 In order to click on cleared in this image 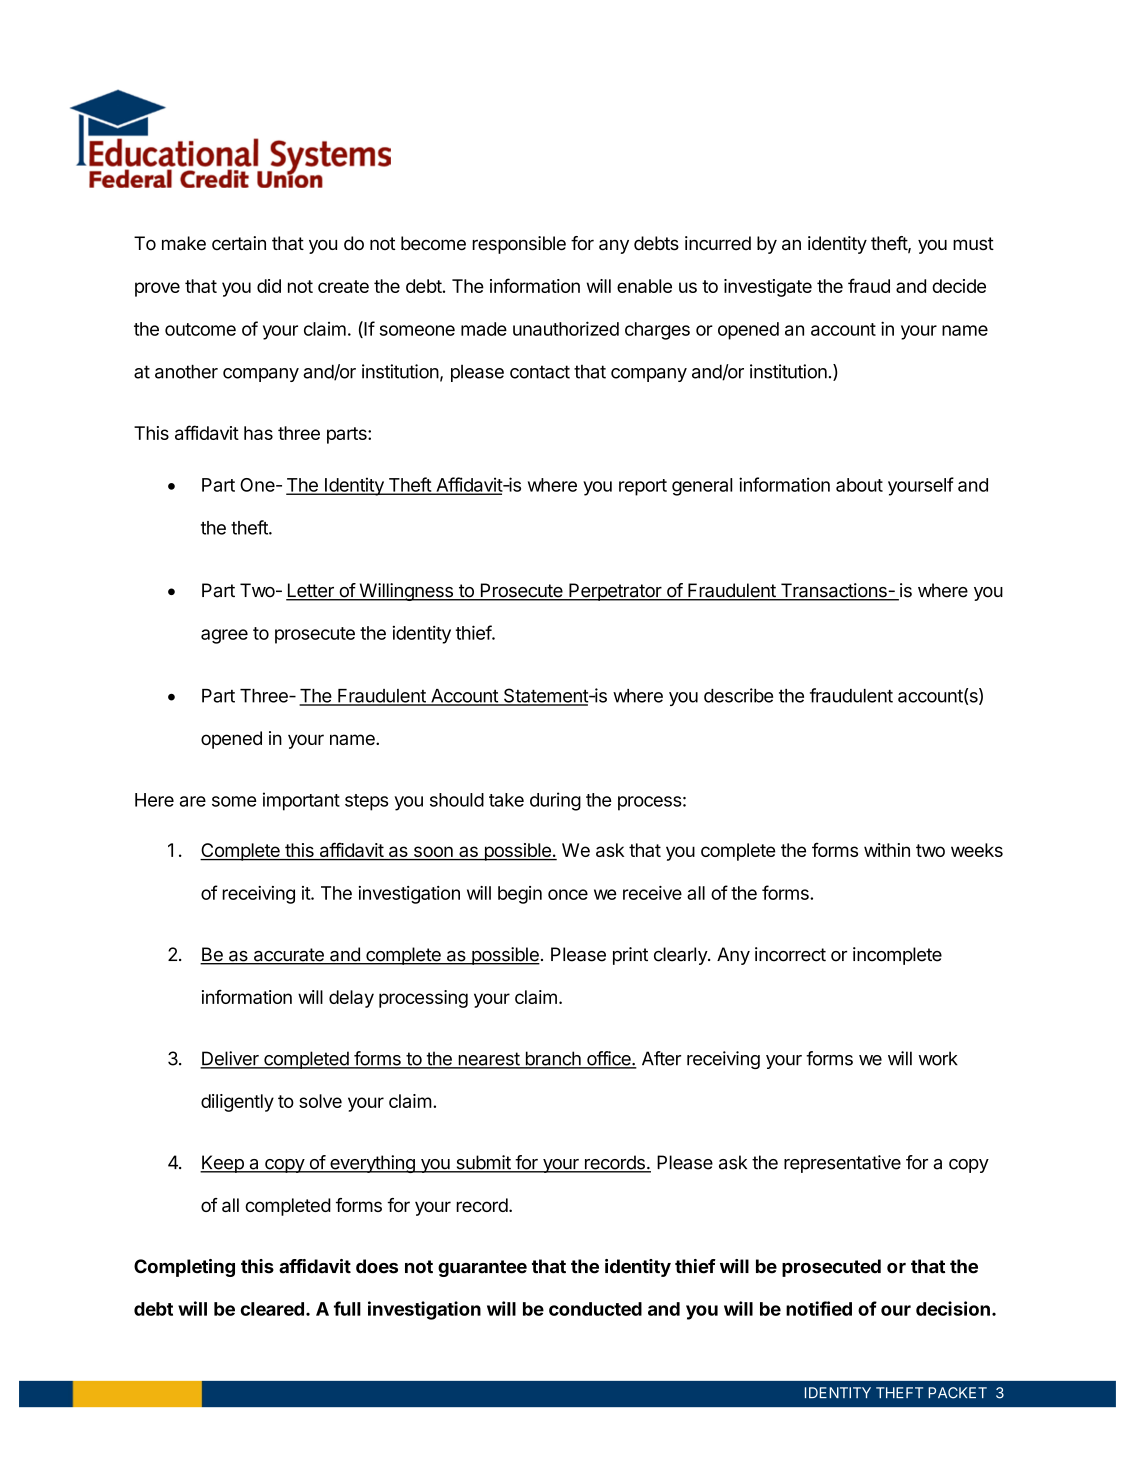, I will do `click(272, 1309)`.
